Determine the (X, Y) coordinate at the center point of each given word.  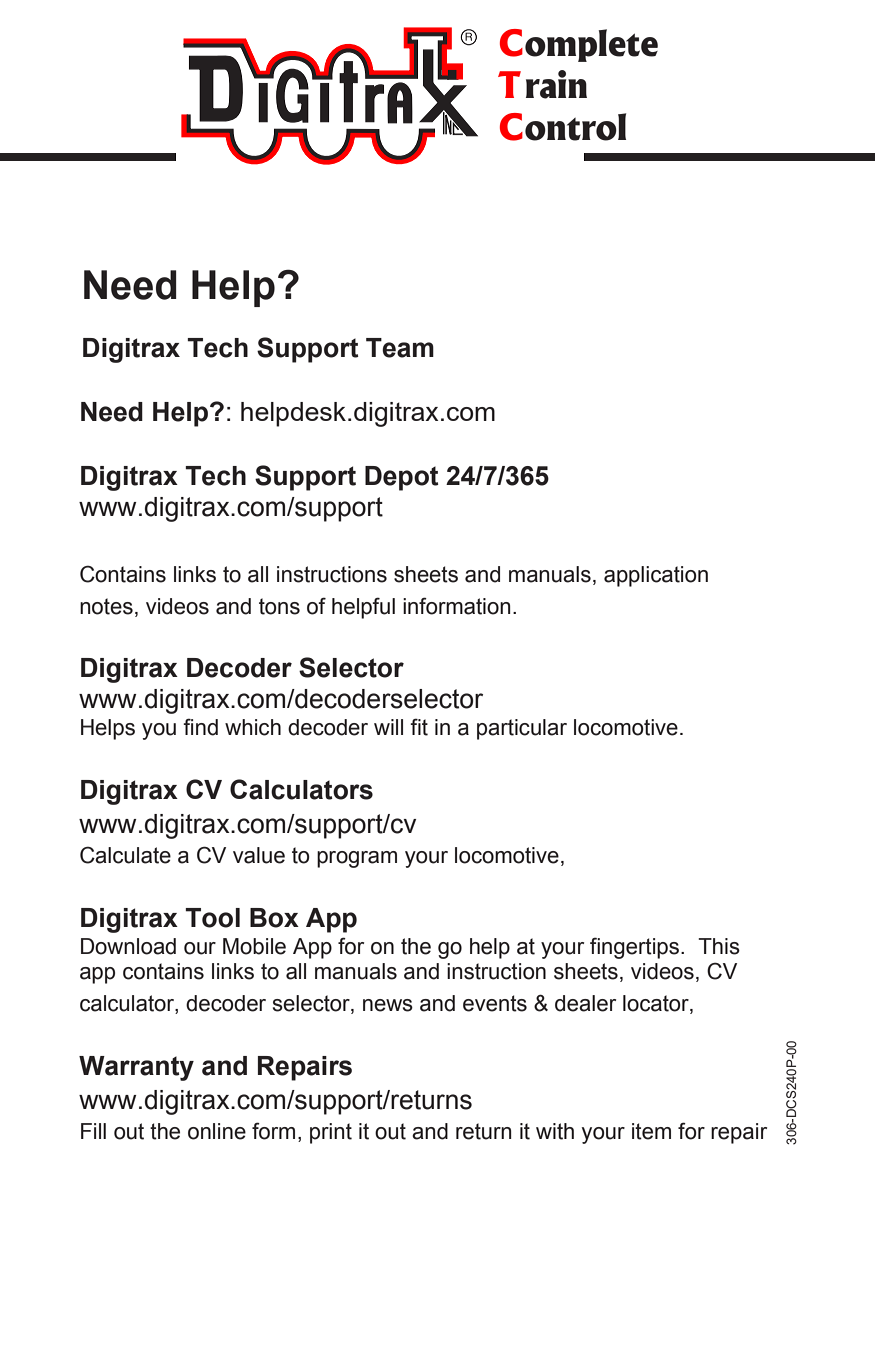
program (357, 859)
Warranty (136, 1068)
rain (556, 84)
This (719, 946)
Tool (212, 918)
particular (522, 729)
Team (400, 348)
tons (279, 606)
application (656, 576)
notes (106, 606)
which (253, 727)
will (388, 727)
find (200, 727)
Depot (402, 478)
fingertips (636, 948)
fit (419, 727)
